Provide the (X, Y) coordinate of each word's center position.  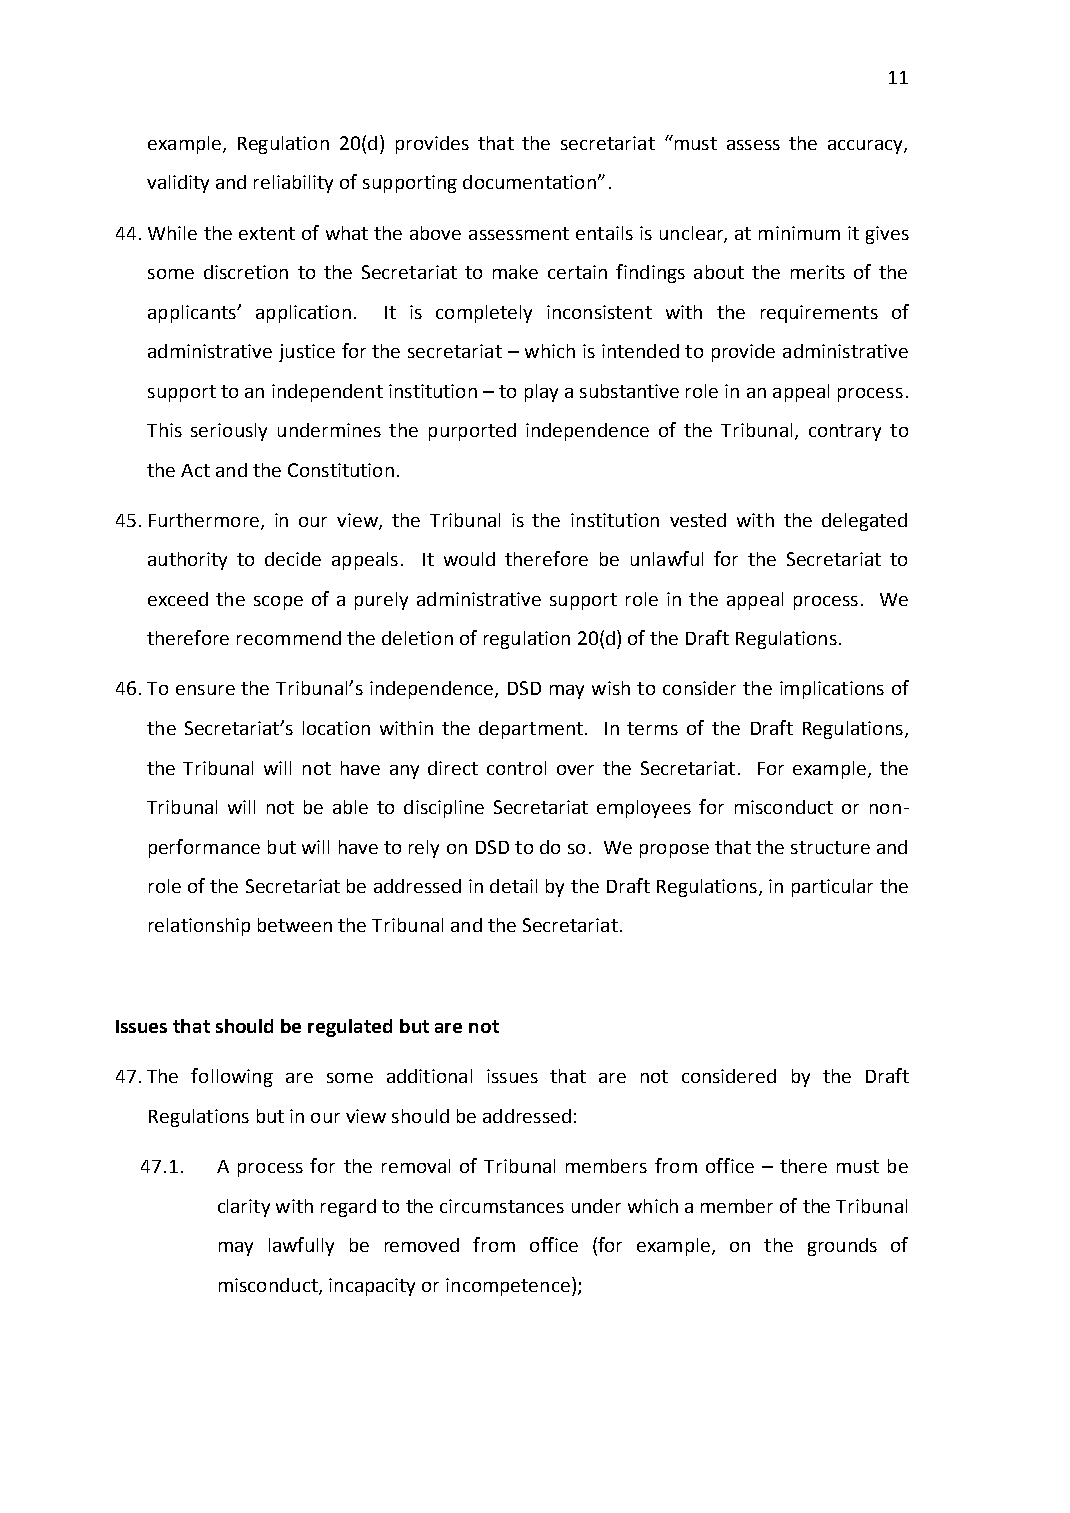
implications (832, 690)
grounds (842, 1247)
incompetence (508, 1287)
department (531, 730)
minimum (799, 233)
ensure (205, 690)
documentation (529, 182)
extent (267, 233)
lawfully (301, 1246)
